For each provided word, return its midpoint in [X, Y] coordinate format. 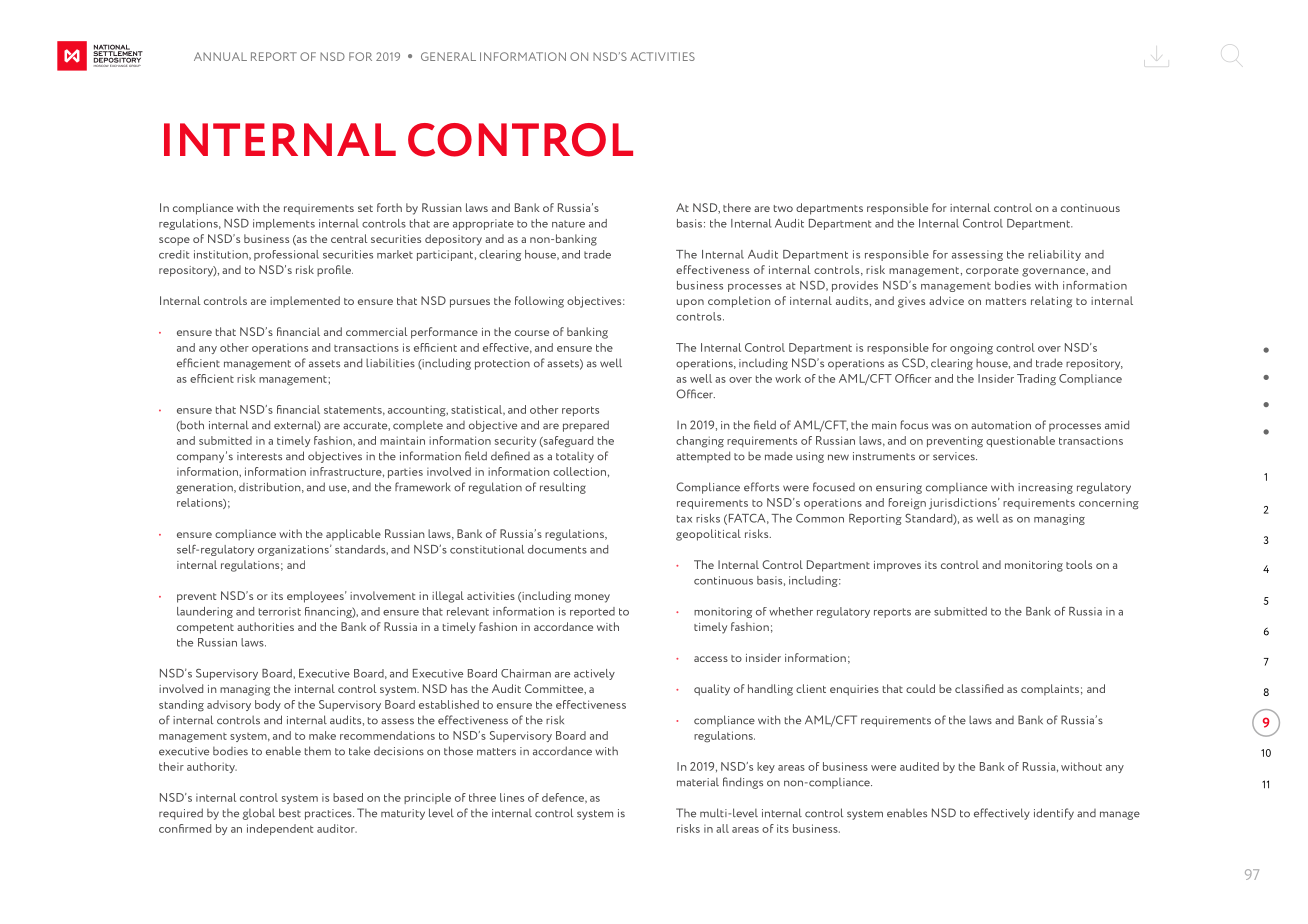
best [290, 813]
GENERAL [448, 56]
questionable [1020, 441]
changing [700, 442]
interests [259, 456]
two [783, 208]
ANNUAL [220, 56]
